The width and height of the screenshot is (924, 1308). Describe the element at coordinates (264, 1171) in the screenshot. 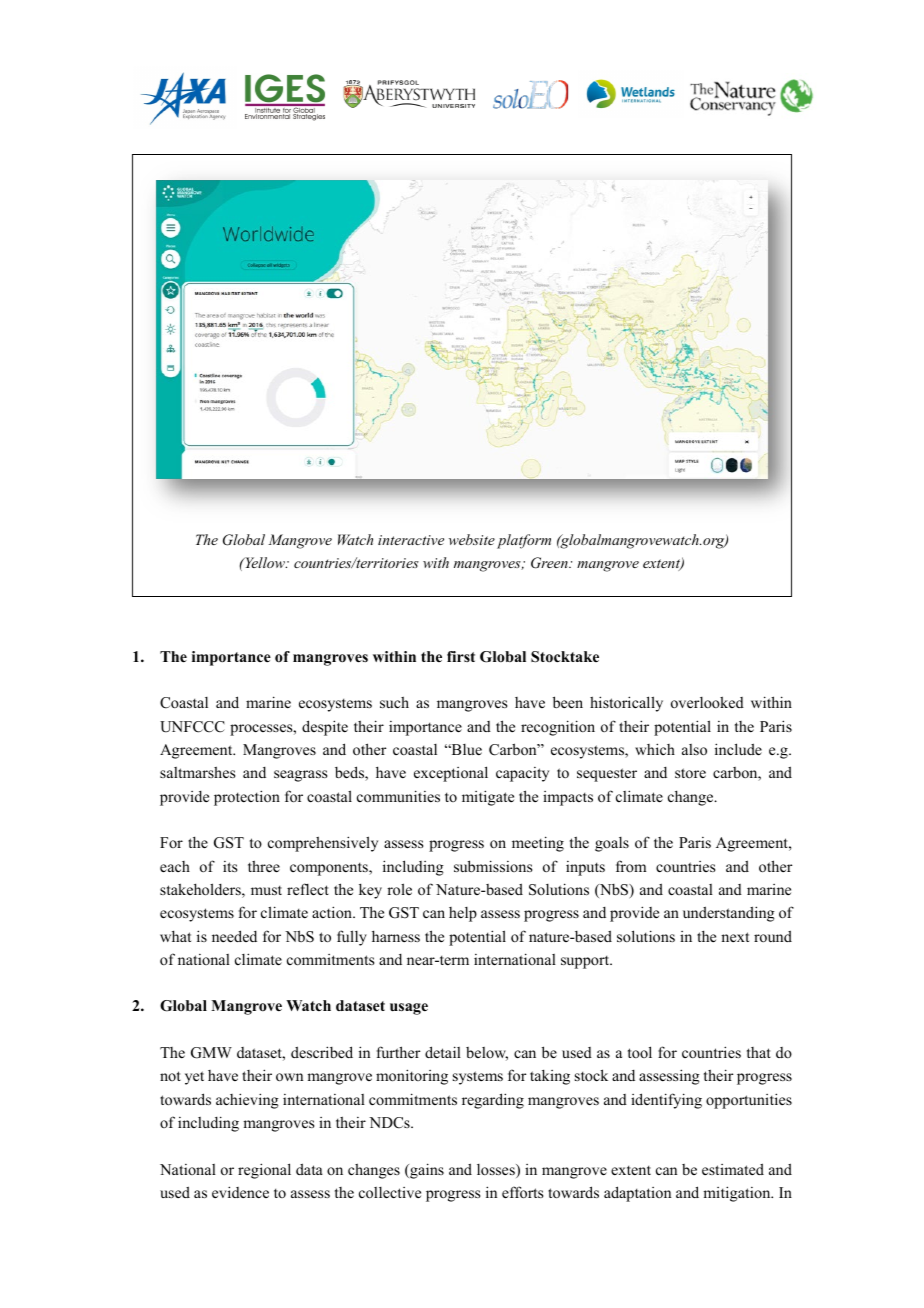

I see `regional` at that location.
